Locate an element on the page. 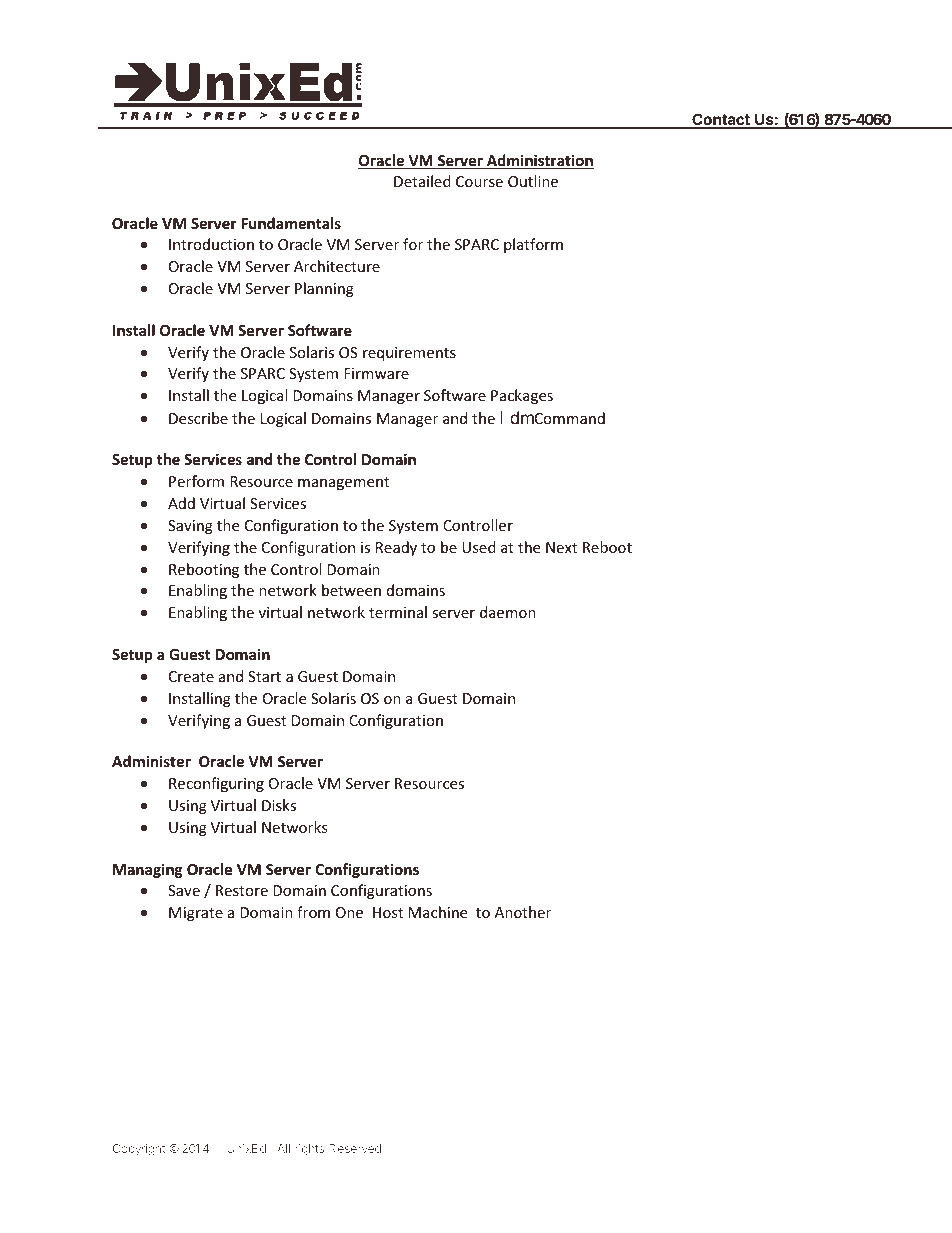  Machine is located at coordinates (438, 912).
